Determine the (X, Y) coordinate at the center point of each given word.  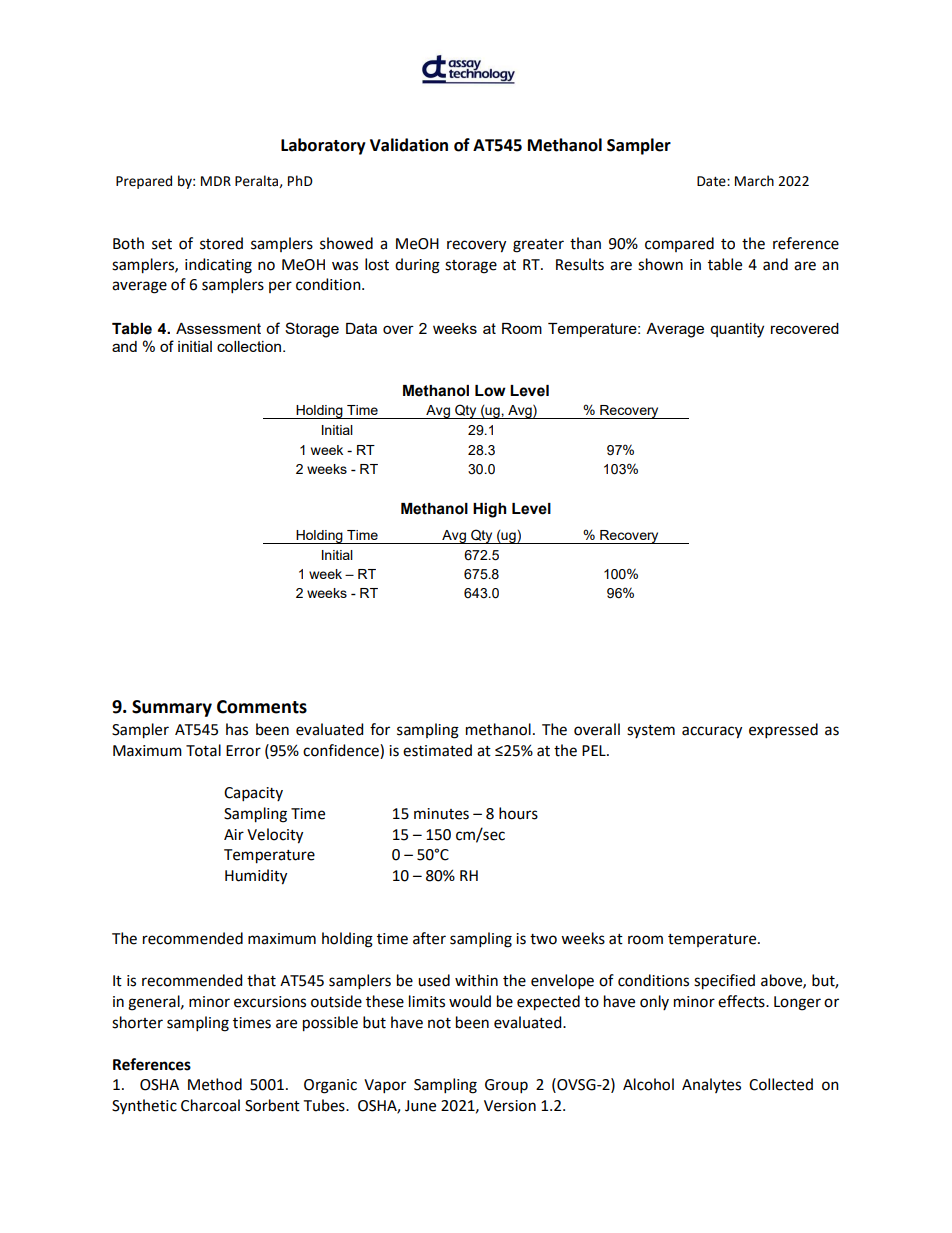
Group (506, 1086)
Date (712, 181)
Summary (172, 708)
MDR (216, 181)
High (489, 510)
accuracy (712, 732)
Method (215, 1084)
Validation (409, 145)
